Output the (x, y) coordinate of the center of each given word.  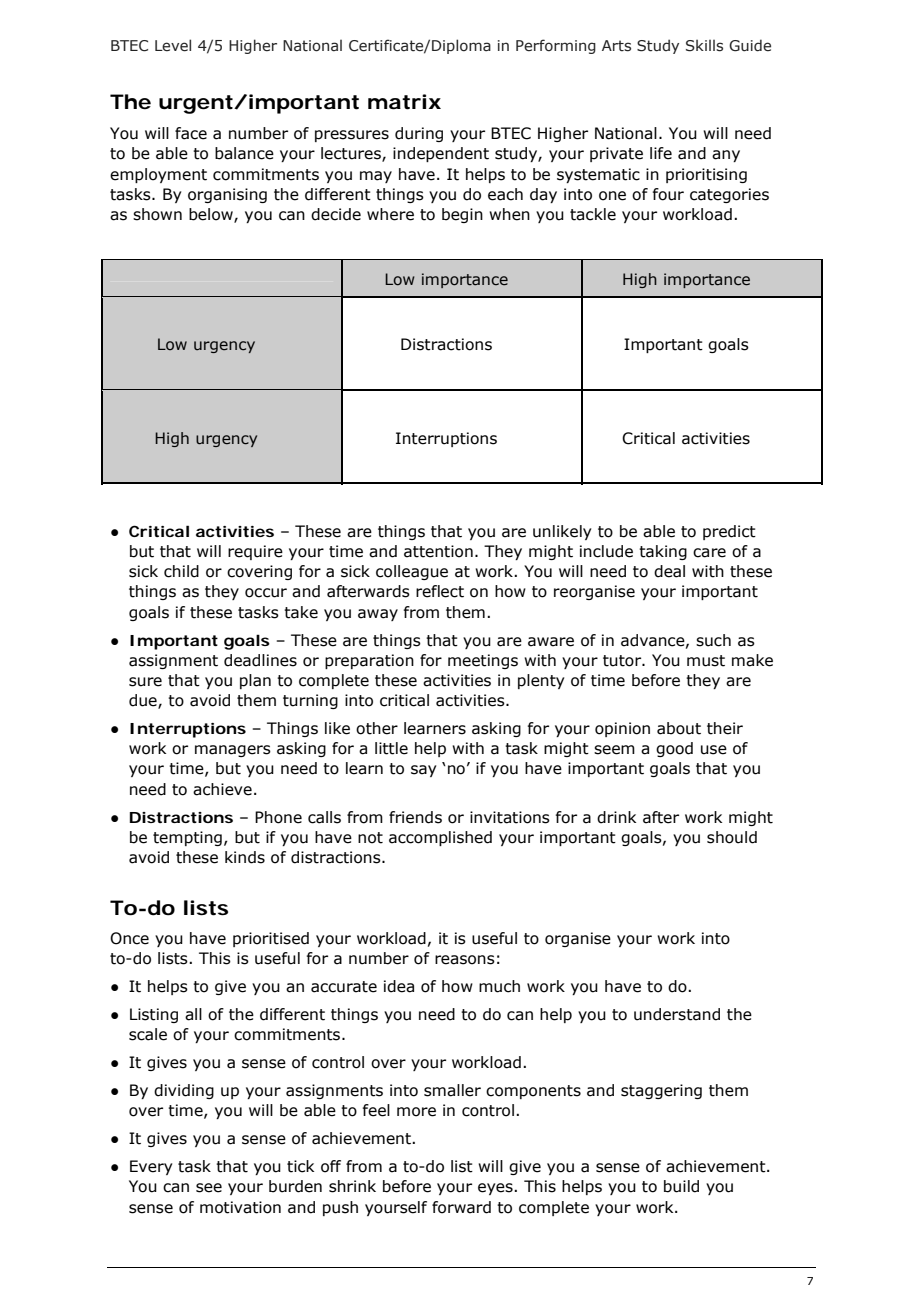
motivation (240, 1207)
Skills (704, 45)
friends (415, 817)
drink (616, 817)
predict (729, 532)
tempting (187, 838)
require (255, 552)
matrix (404, 102)
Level (173, 45)
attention (438, 551)
